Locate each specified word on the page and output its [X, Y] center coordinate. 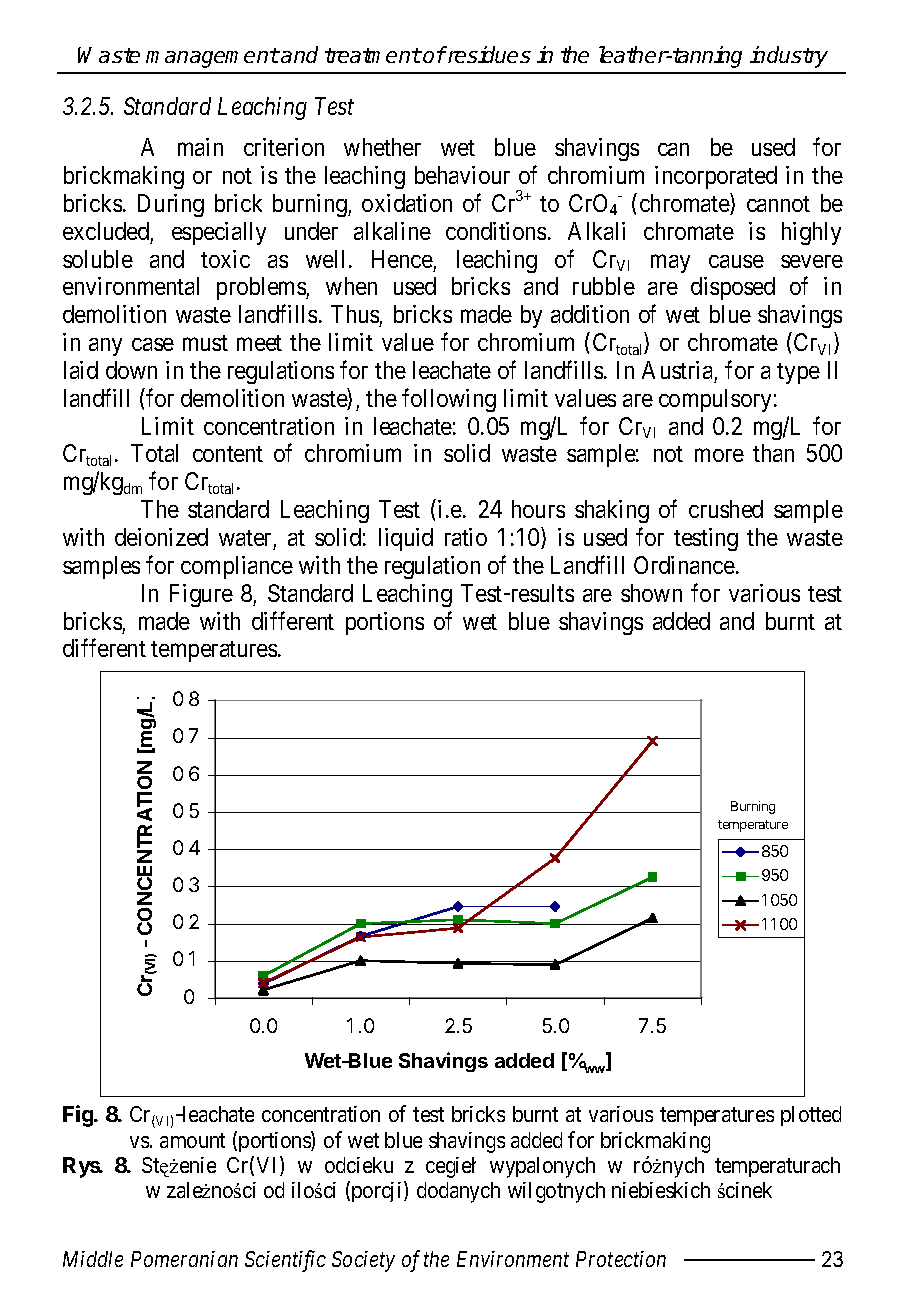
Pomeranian [184, 1259]
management [212, 58]
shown [651, 593]
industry [789, 57]
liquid [406, 539]
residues [488, 54]
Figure [201, 595]
